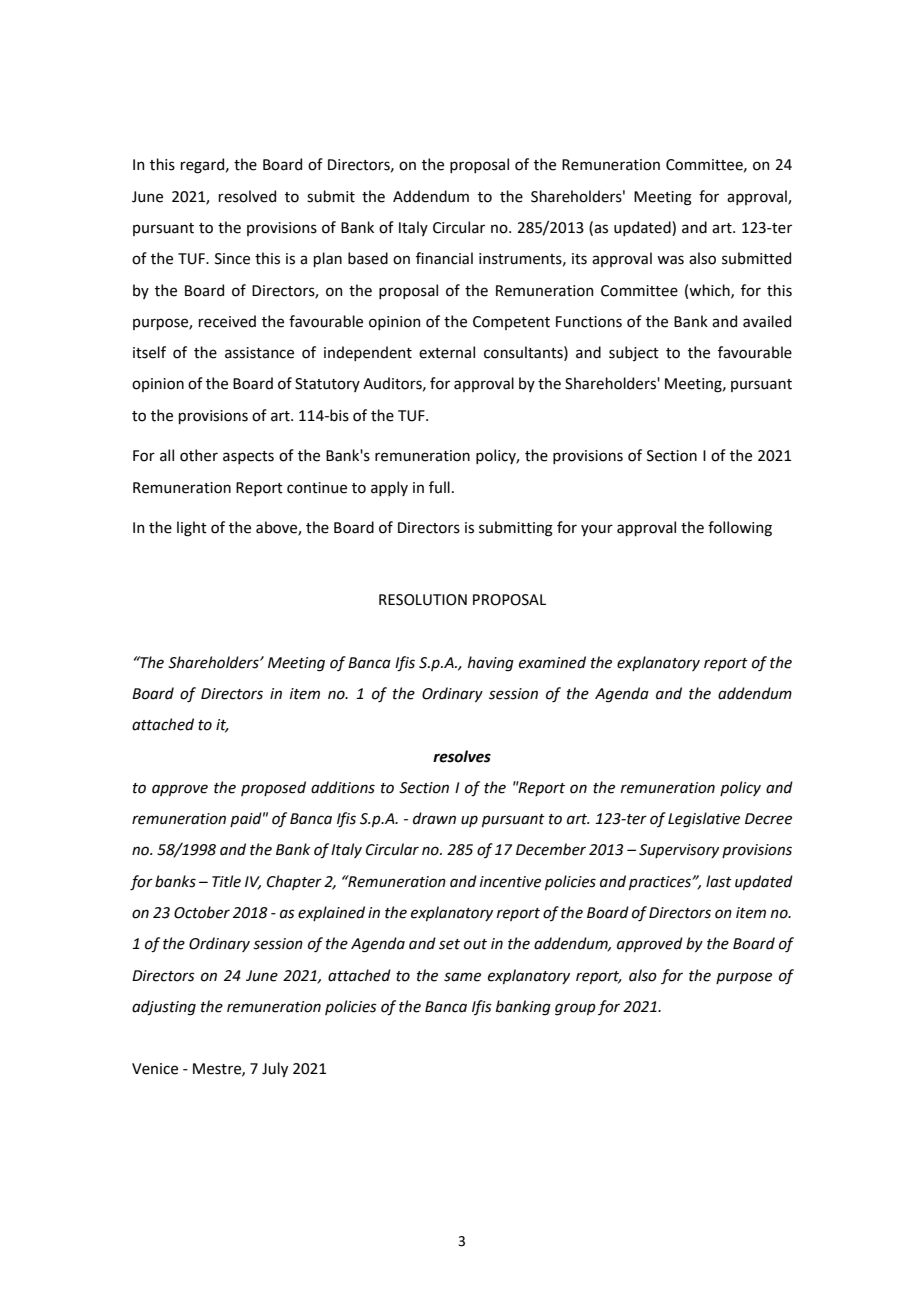 The image size is (924, 1308). Describe the element at coordinates (275, 1069) in the screenshot. I see `July` at that location.
